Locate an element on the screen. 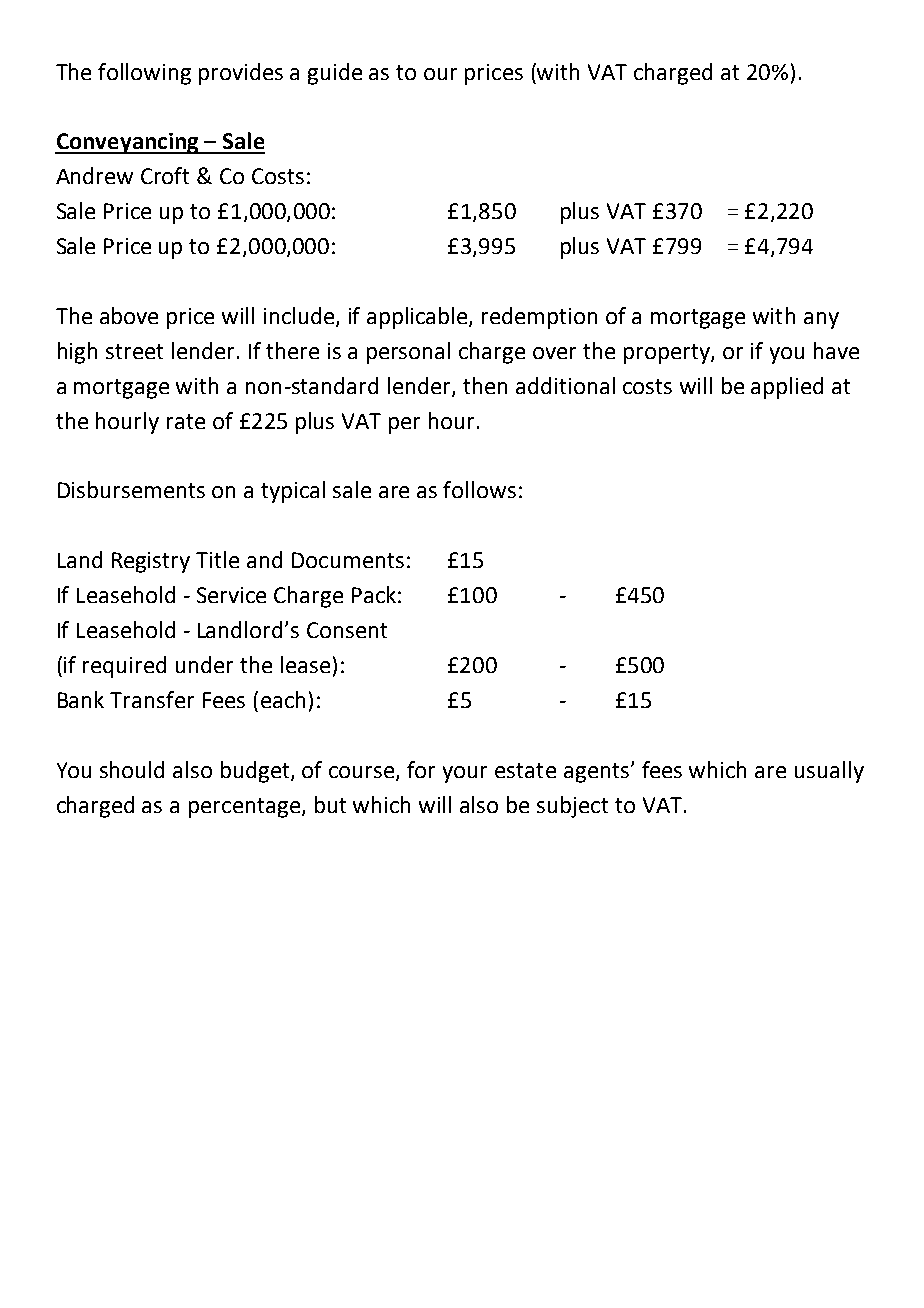  following is located at coordinates (144, 74).
